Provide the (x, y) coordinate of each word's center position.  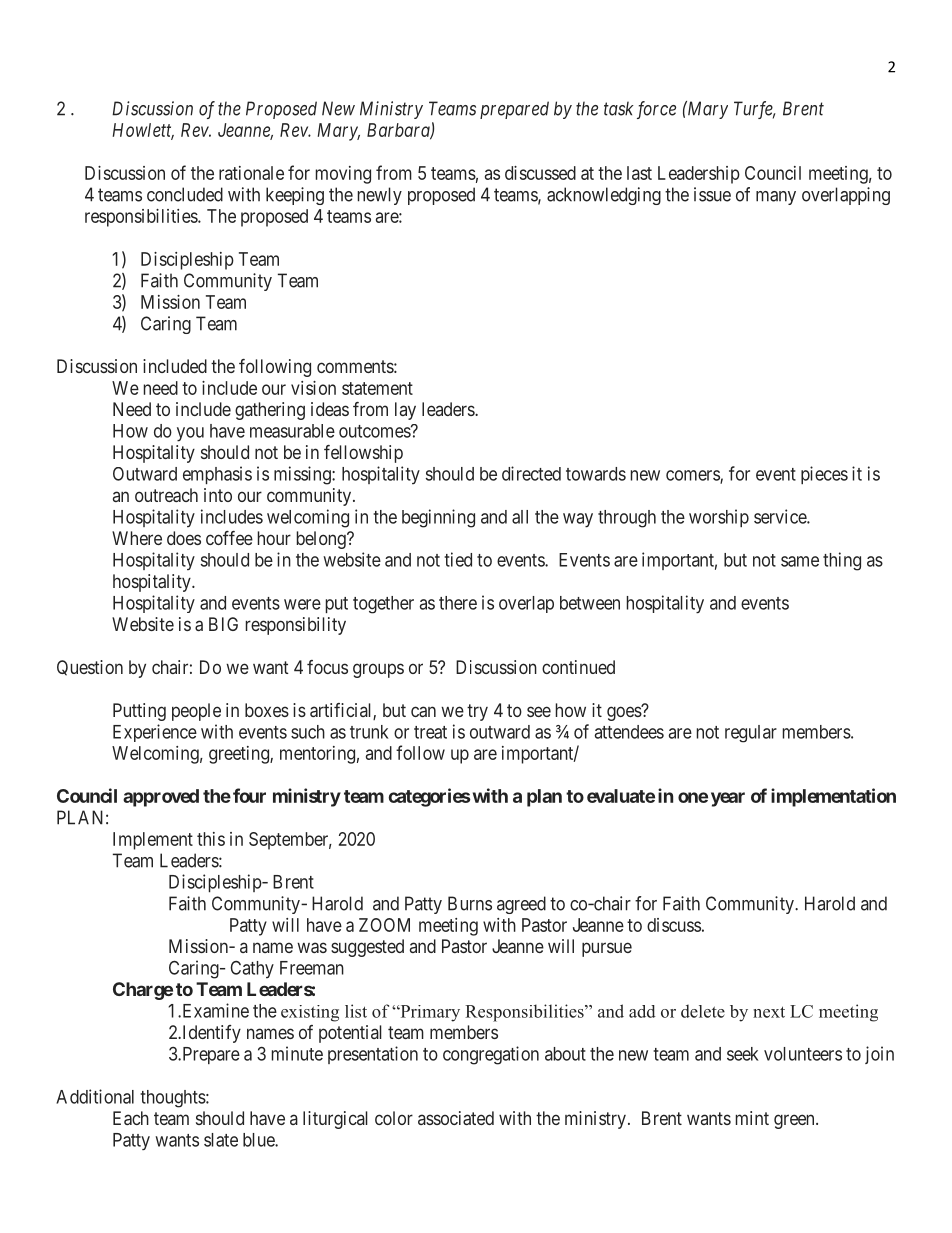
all (520, 517)
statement (377, 388)
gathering (270, 411)
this (211, 839)
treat (430, 732)
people (196, 712)
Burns (470, 903)
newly (380, 196)
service (781, 516)
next (769, 1012)
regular (751, 734)
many (776, 198)
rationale (251, 173)
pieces (824, 475)
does (184, 538)
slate (221, 1140)
